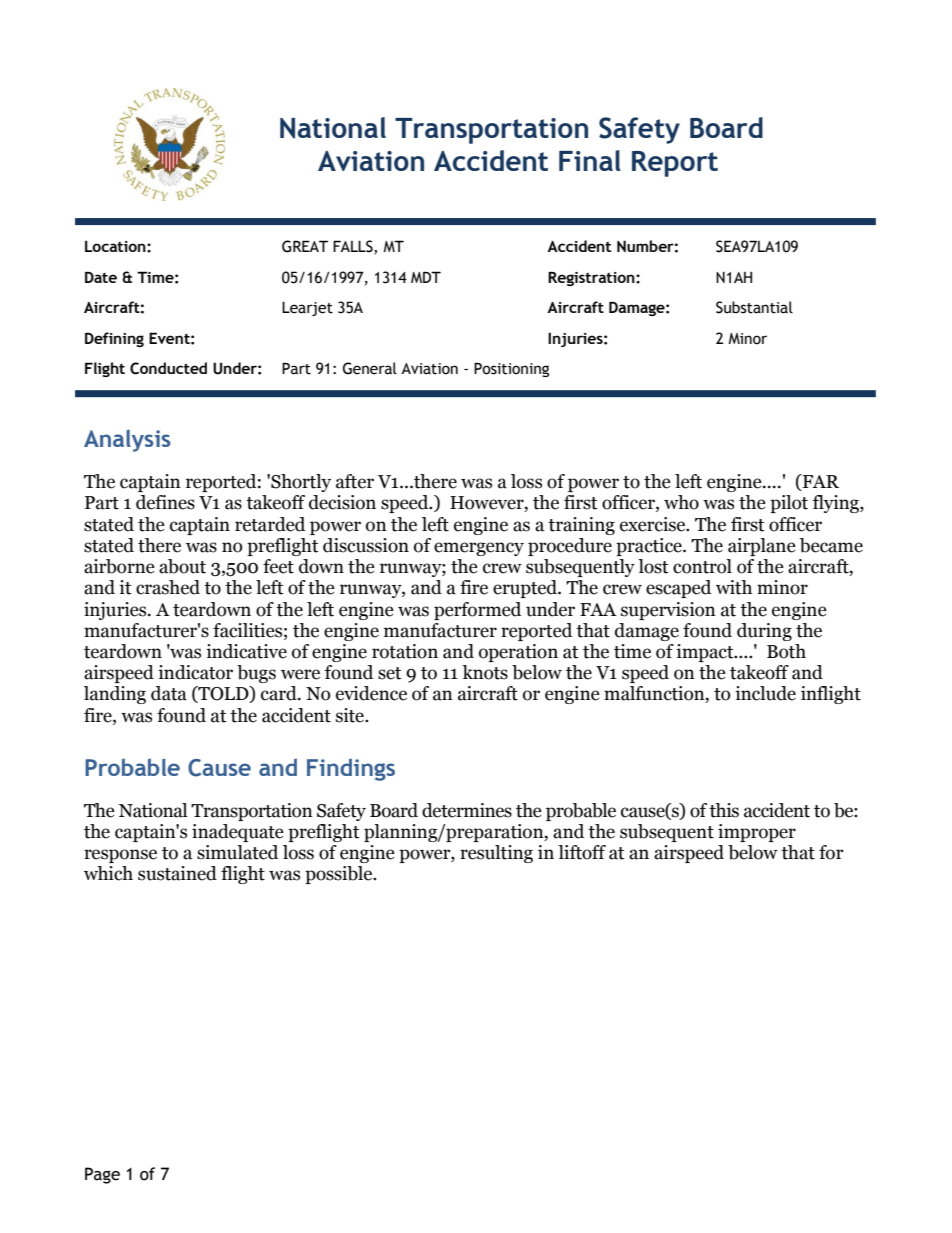  What do you see at coordinates (102, 1175) in the screenshot?
I see `Page` at bounding box center [102, 1175].
